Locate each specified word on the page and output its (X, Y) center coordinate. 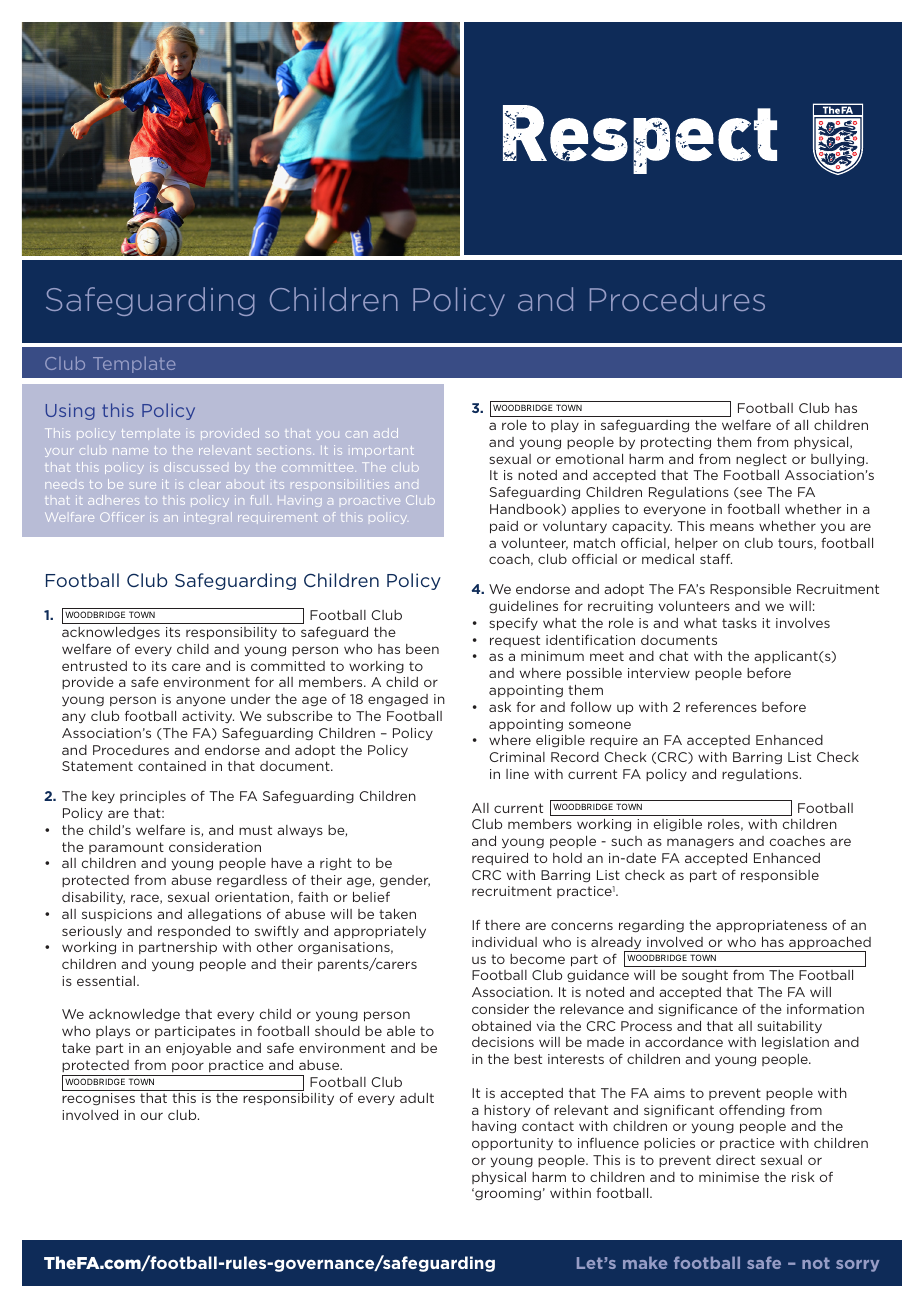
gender (405, 881)
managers (700, 843)
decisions (503, 1042)
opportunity (512, 1144)
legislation (795, 1043)
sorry (857, 1266)
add (386, 433)
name (130, 451)
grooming (507, 1194)
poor (188, 1067)
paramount (126, 848)
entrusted (94, 666)
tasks (739, 623)
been (422, 649)
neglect (761, 460)
